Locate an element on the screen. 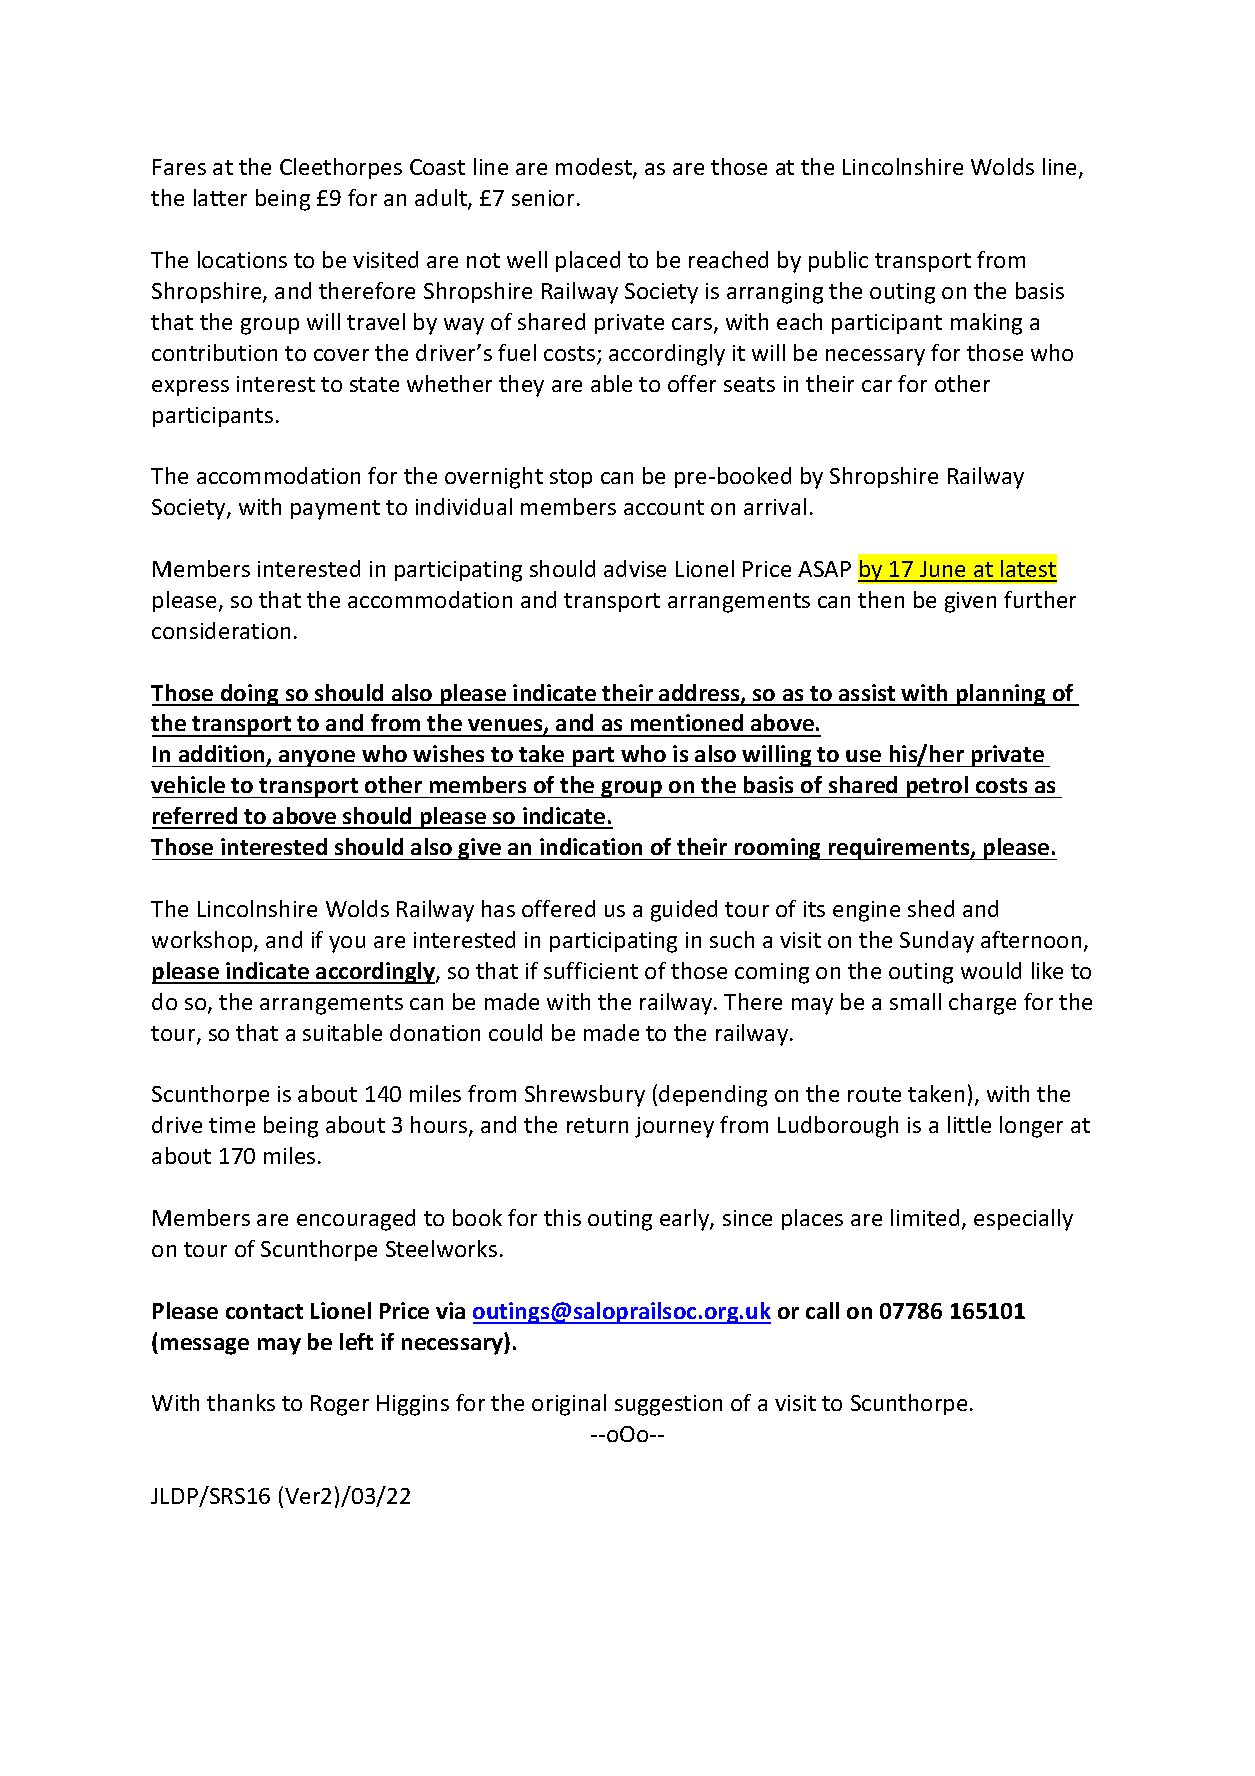 The image size is (1255, 1776). stop is located at coordinates (571, 478).
